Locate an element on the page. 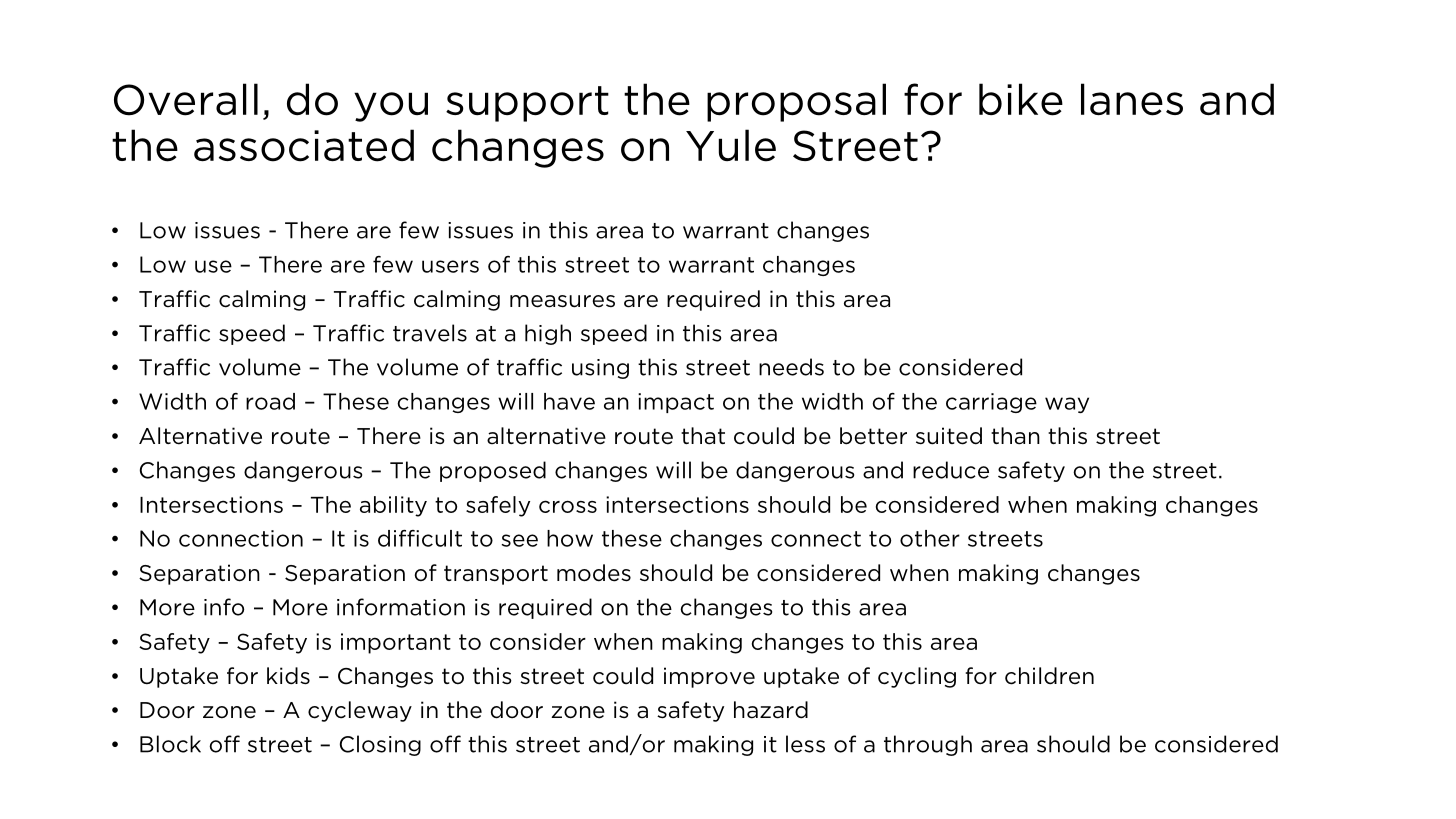 Image resolution: width=1456 pixels, height=819 pixels. Yule is located at coordinates (731, 145).
